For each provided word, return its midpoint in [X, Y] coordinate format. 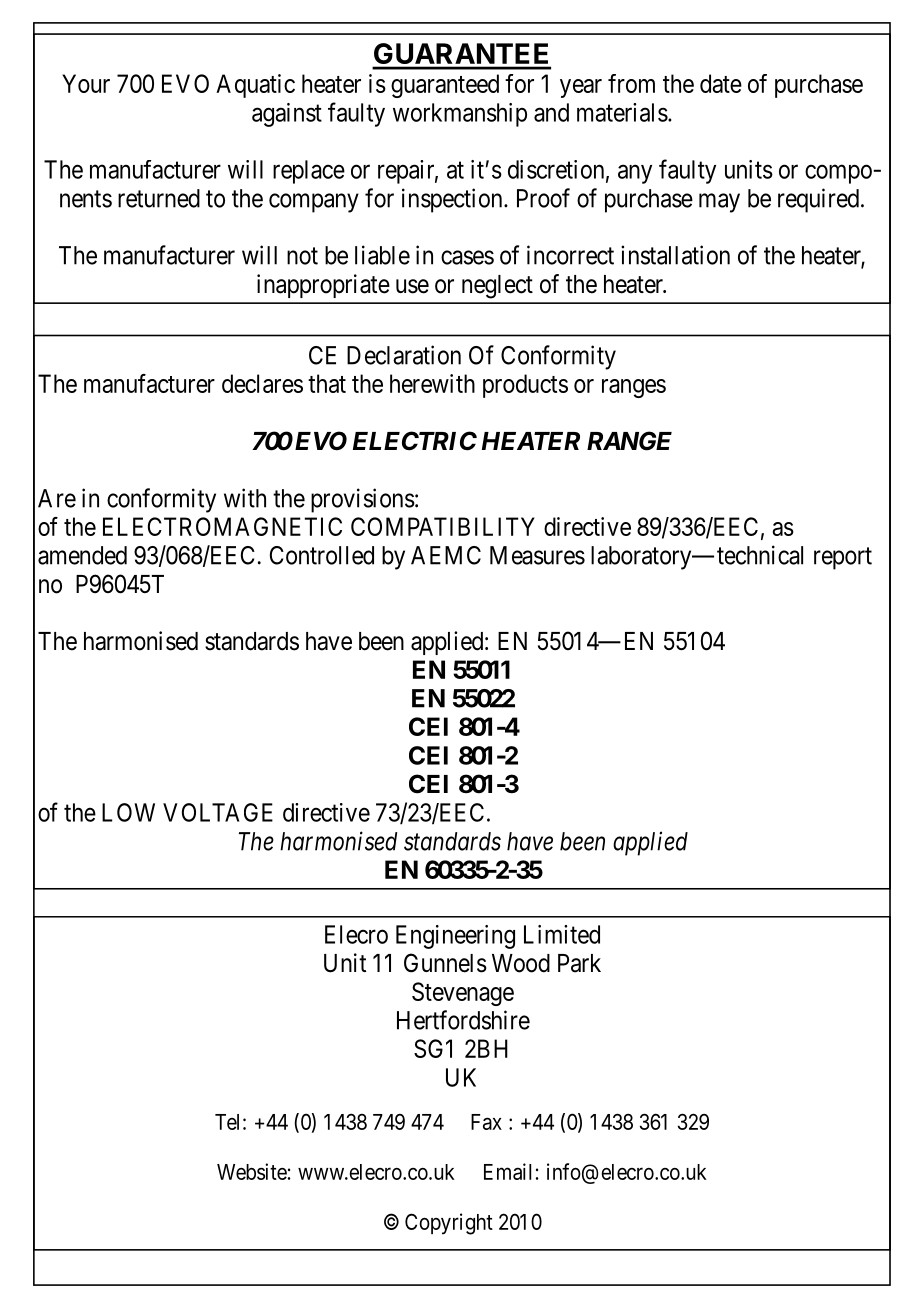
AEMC [446, 555]
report [843, 558]
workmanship [460, 115]
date [721, 83]
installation [675, 255]
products [525, 386]
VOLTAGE [218, 812]
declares [262, 383]
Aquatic [255, 86]
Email [507, 1171]
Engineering [455, 937]
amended [82, 555]
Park [579, 963]
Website [252, 1171]
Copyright [449, 1224]
